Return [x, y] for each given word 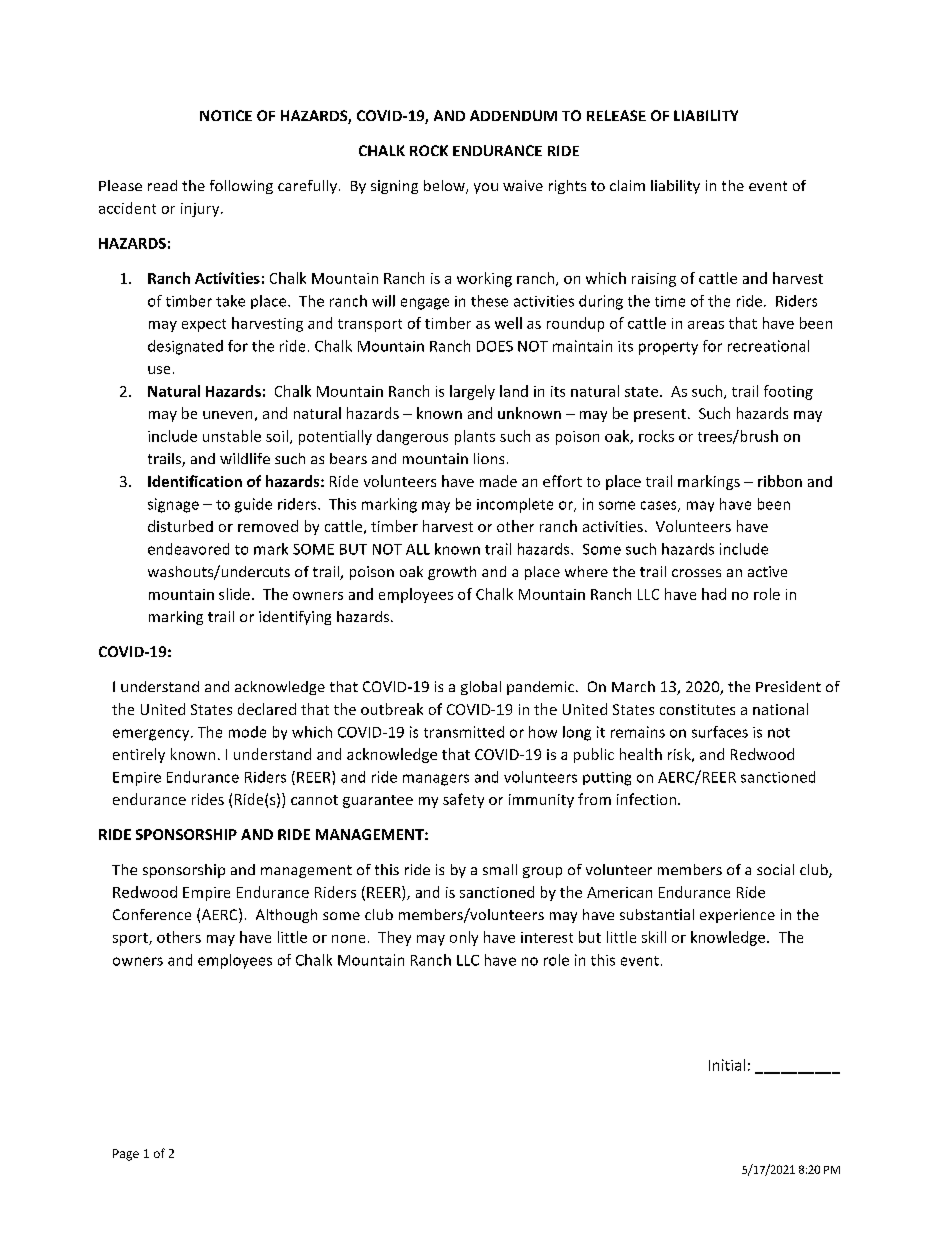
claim [627, 185]
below [445, 187]
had [714, 594]
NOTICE [226, 115]
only [464, 938]
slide [234, 594]
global [481, 688]
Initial [727, 1065]
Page [126, 1155]
